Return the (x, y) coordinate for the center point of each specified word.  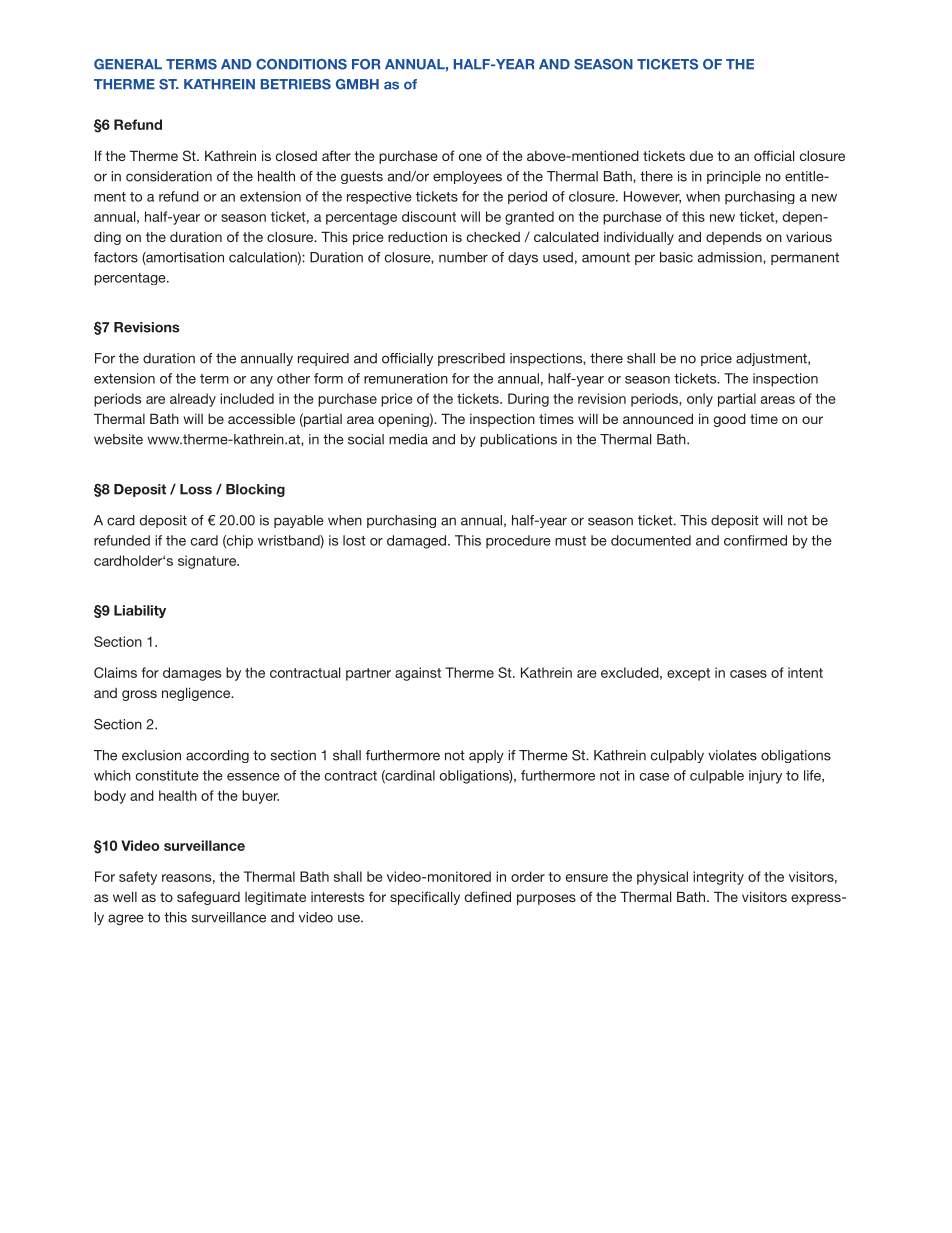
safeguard (208, 898)
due (701, 156)
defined (488, 896)
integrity (718, 878)
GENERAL (128, 64)
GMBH (357, 84)
